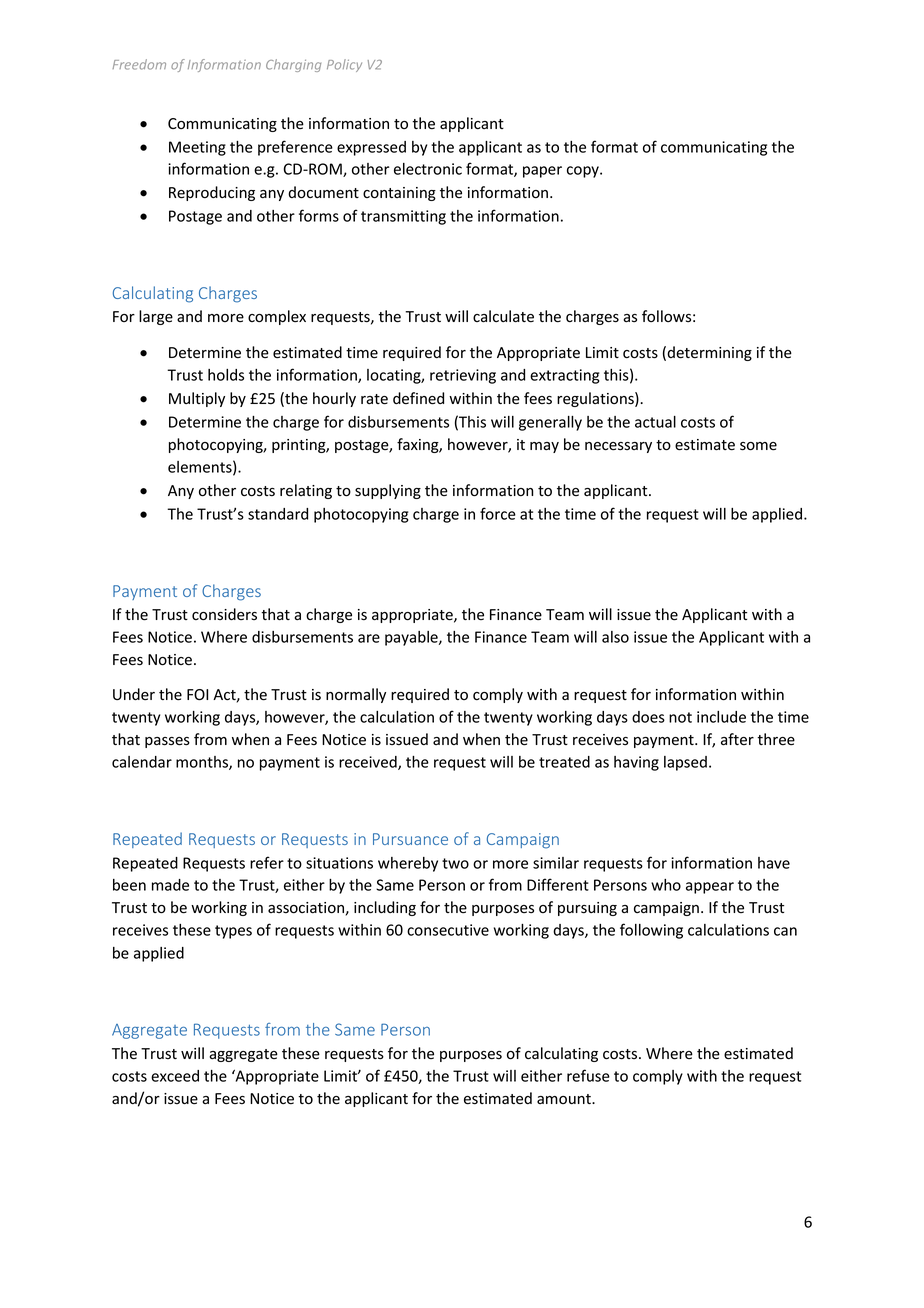 This document has height=1308, width=924. Describe the element at coordinates (463, 376) in the document. I see `retrieving` at that location.
